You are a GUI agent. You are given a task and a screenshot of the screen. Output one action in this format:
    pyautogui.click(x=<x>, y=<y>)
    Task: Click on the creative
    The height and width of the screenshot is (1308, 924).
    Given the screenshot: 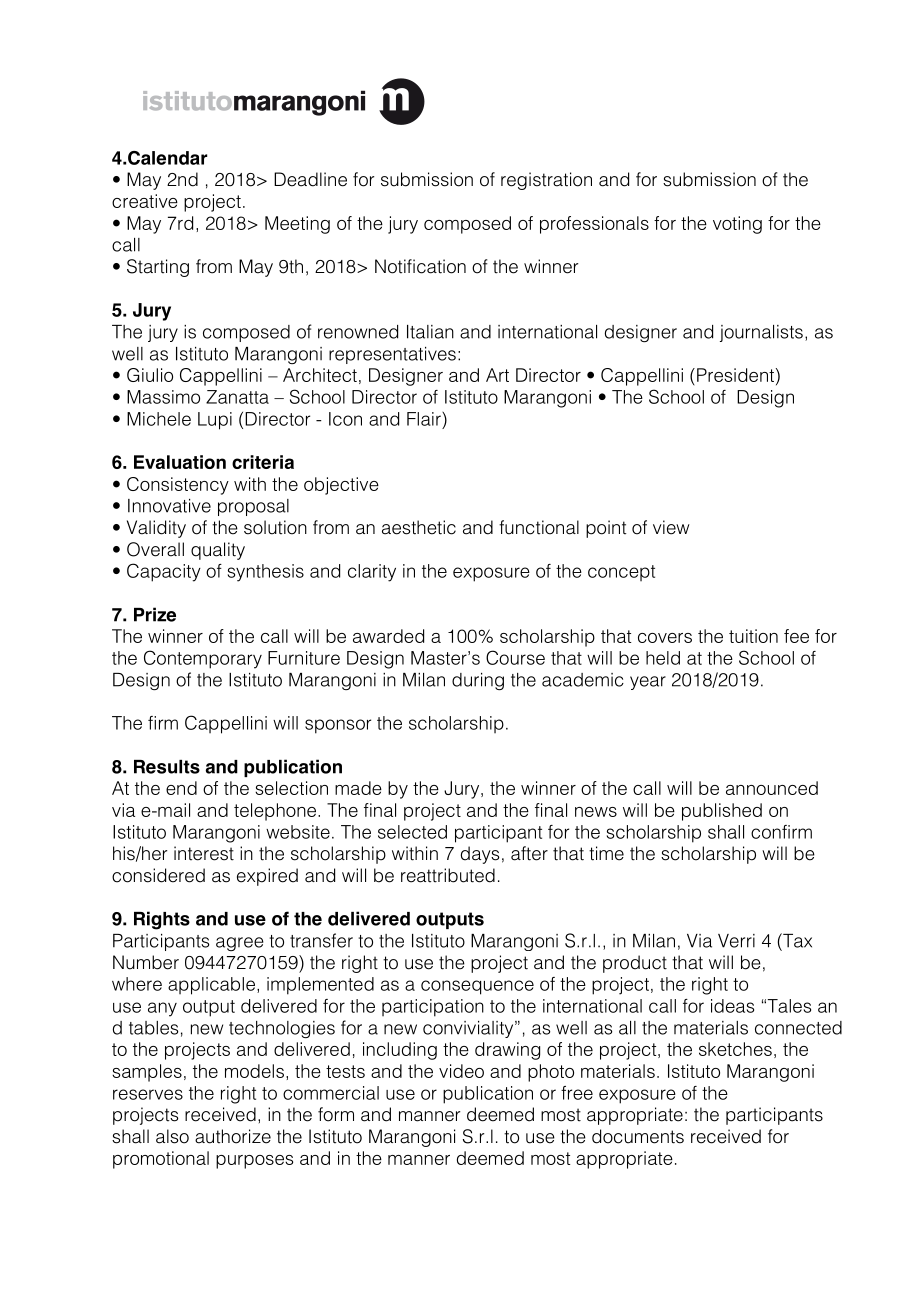 What is the action you would take?
    pyautogui.click(x=145, y=201)
